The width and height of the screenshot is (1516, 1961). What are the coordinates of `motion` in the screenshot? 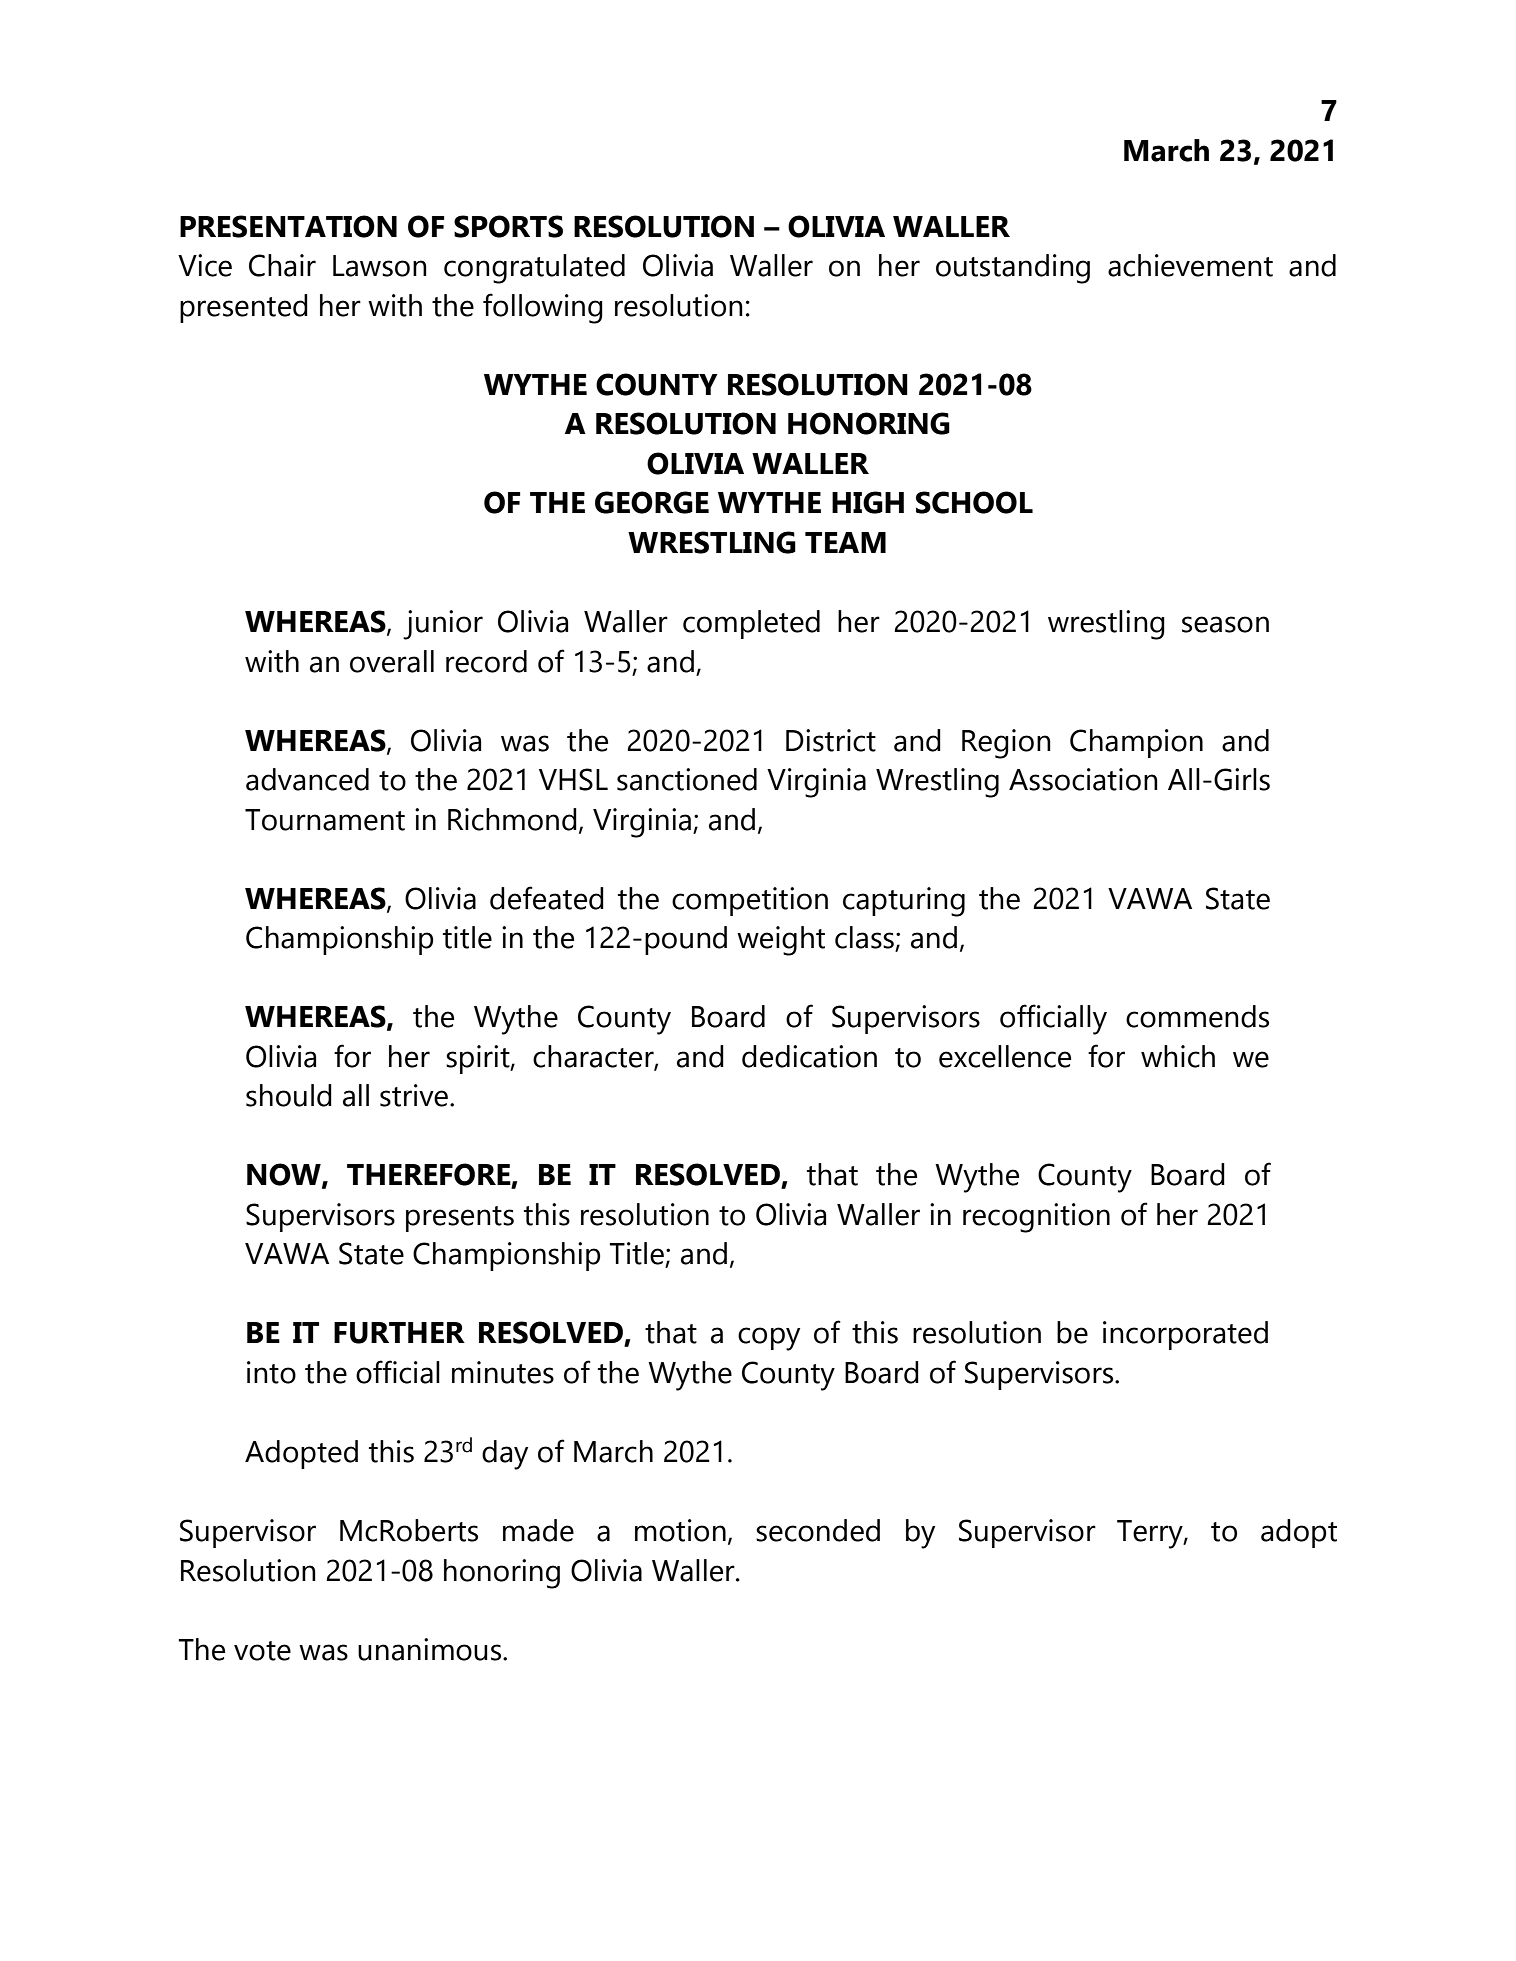 It's located at (680, 1530).
